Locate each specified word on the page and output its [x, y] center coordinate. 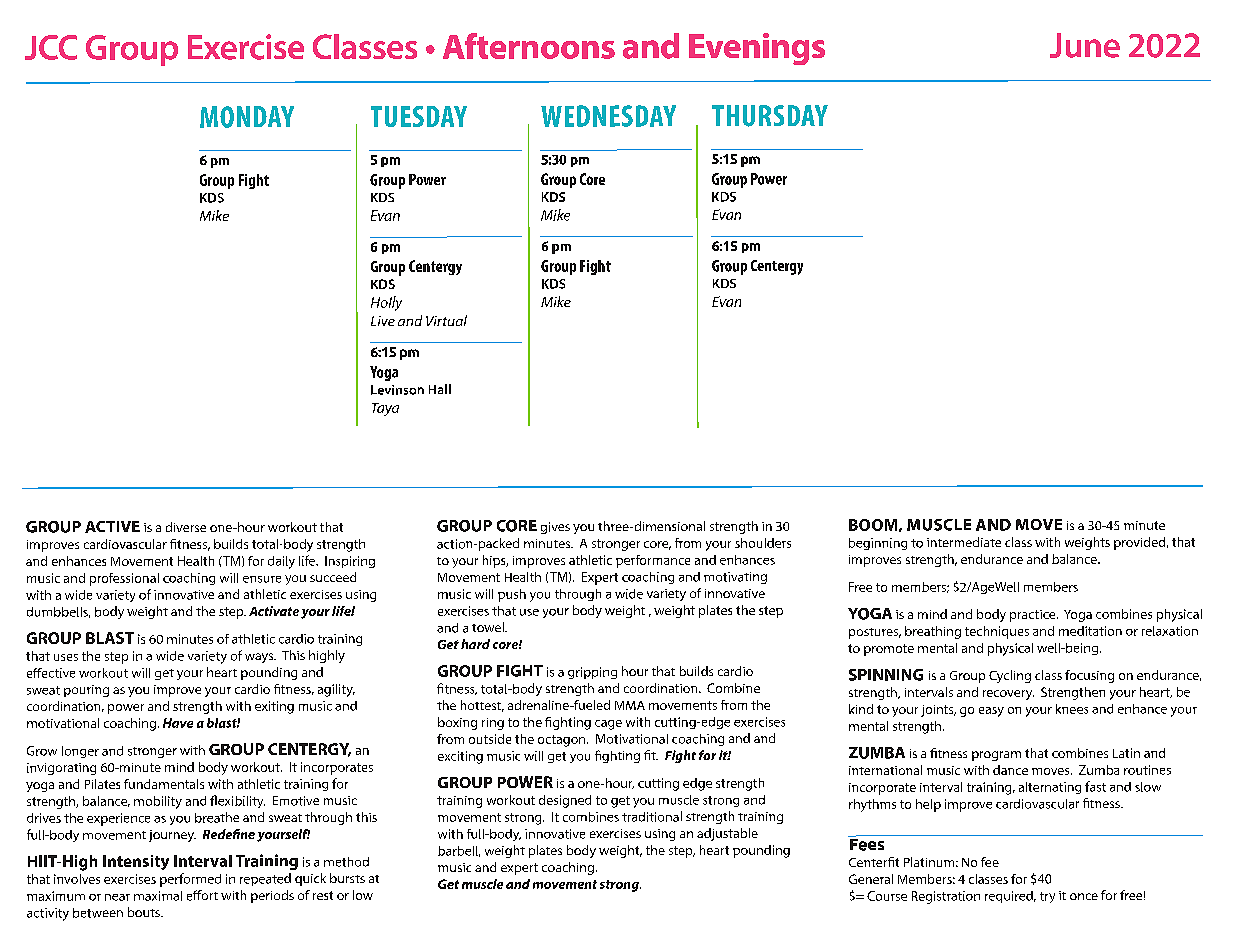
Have [178, 723]
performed [190, 880]
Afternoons [529, 46]
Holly [386, 303]
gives [555, 528]
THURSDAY [770, 116]
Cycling [1010, 676]
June [1085, 45]
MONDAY [247, 117]
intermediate [964, 542]
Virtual [446, 320]
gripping [592, 673]
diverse [186, 527]
